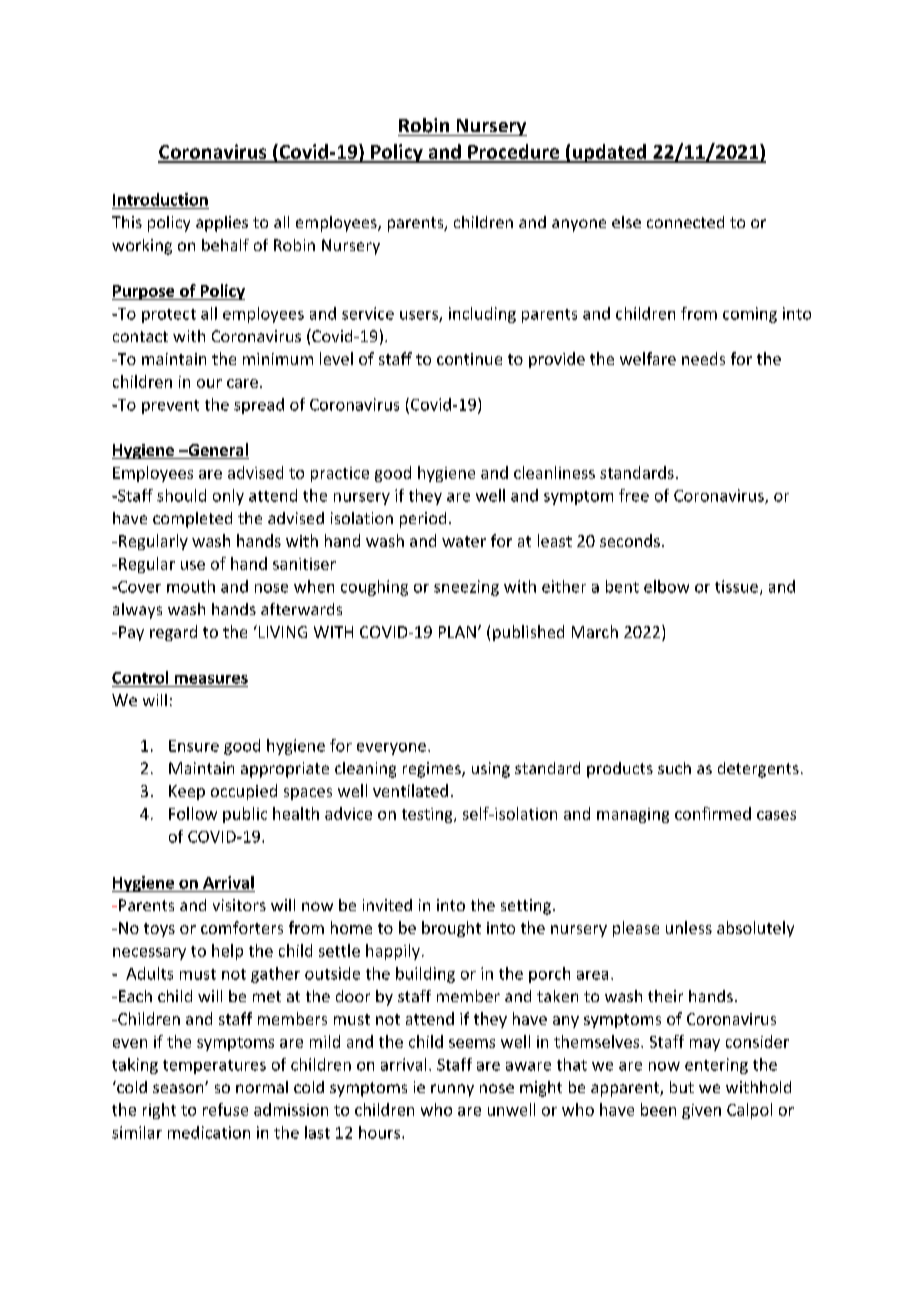 Image resolution: width=924 pixels, height=1308 pixels. What do you see at coordinates (423, 520) in the screenshot?
I see `period` at bounding box center [423, 520].
